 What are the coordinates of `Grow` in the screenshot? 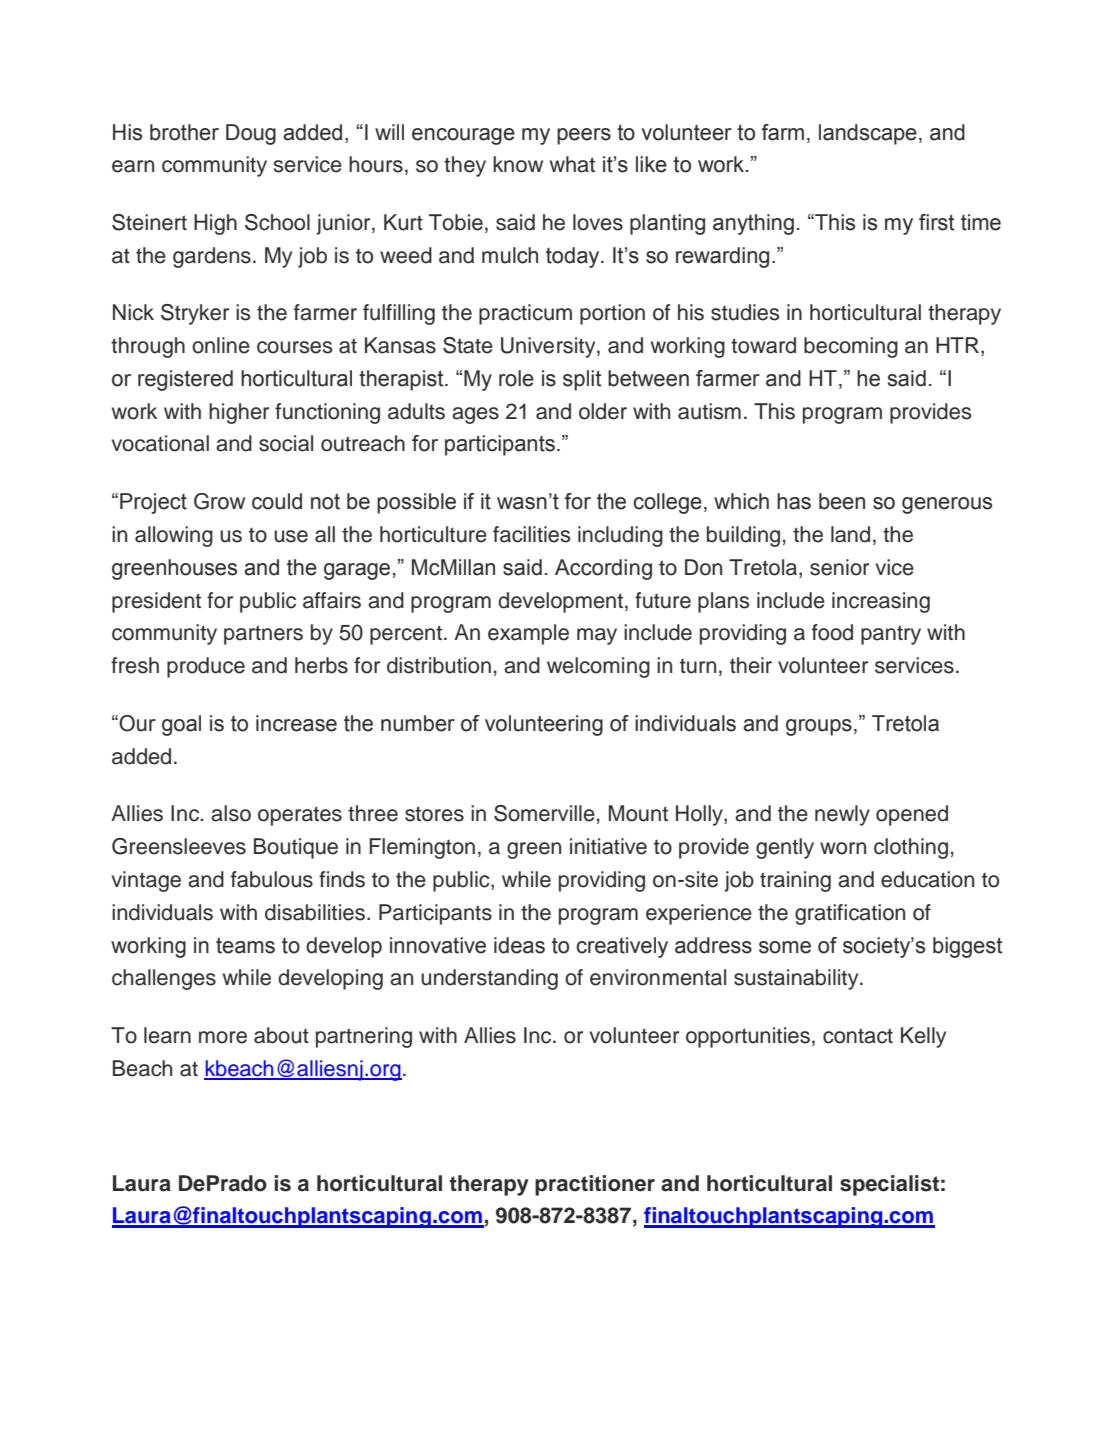 It's located at (219, 501).
